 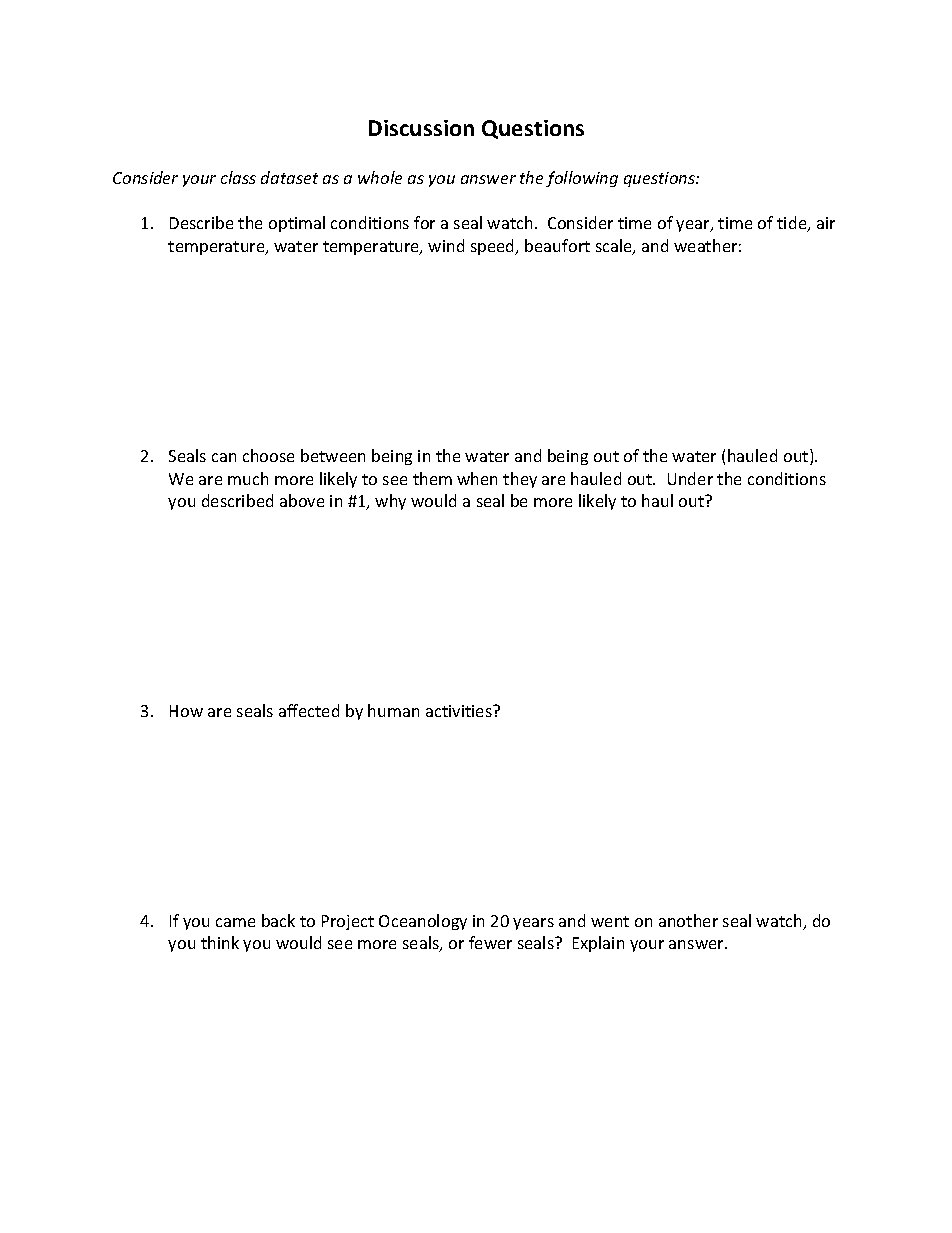 What do you see at coordinates (302, 500) in the image?
I see `above` at bounding box center [302, 500].
